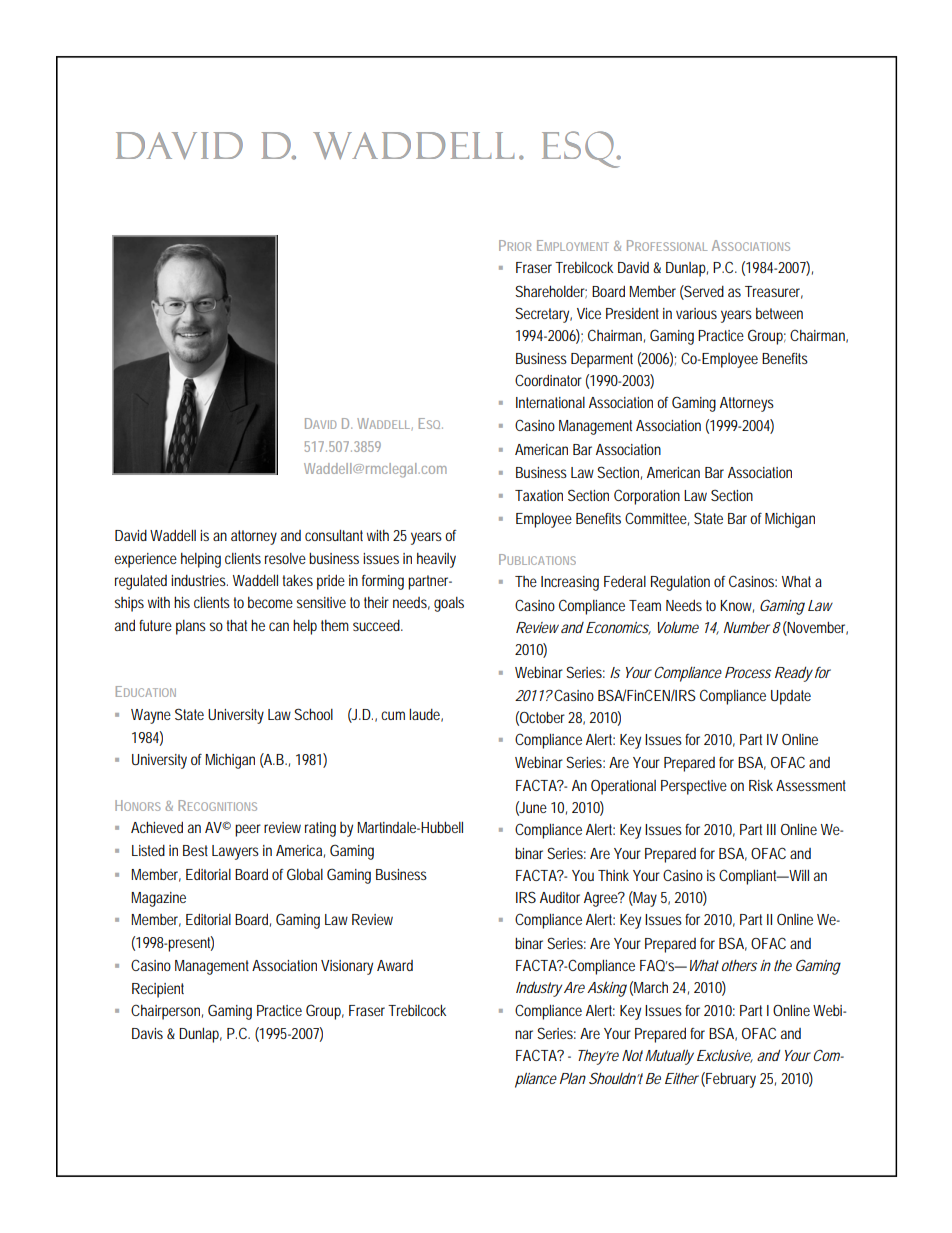  I want to click on goals, so click(449, 604).
